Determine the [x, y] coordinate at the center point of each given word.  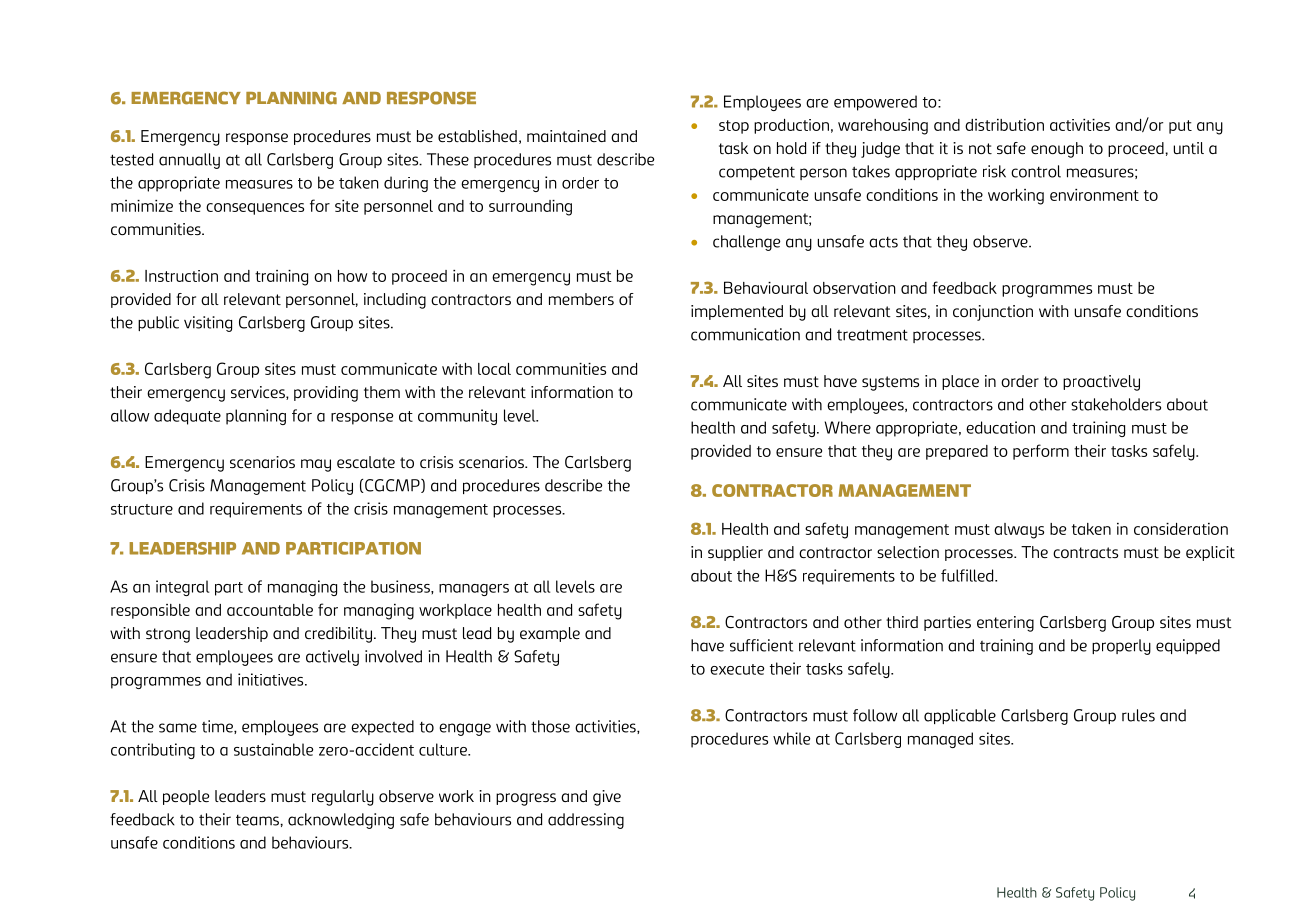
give [607, 798]
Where [848, 427]
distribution [1004, 125]
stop [734, 127]
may [316, 465]
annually [189, 161]
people [186, 797]
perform [1041, 452]
